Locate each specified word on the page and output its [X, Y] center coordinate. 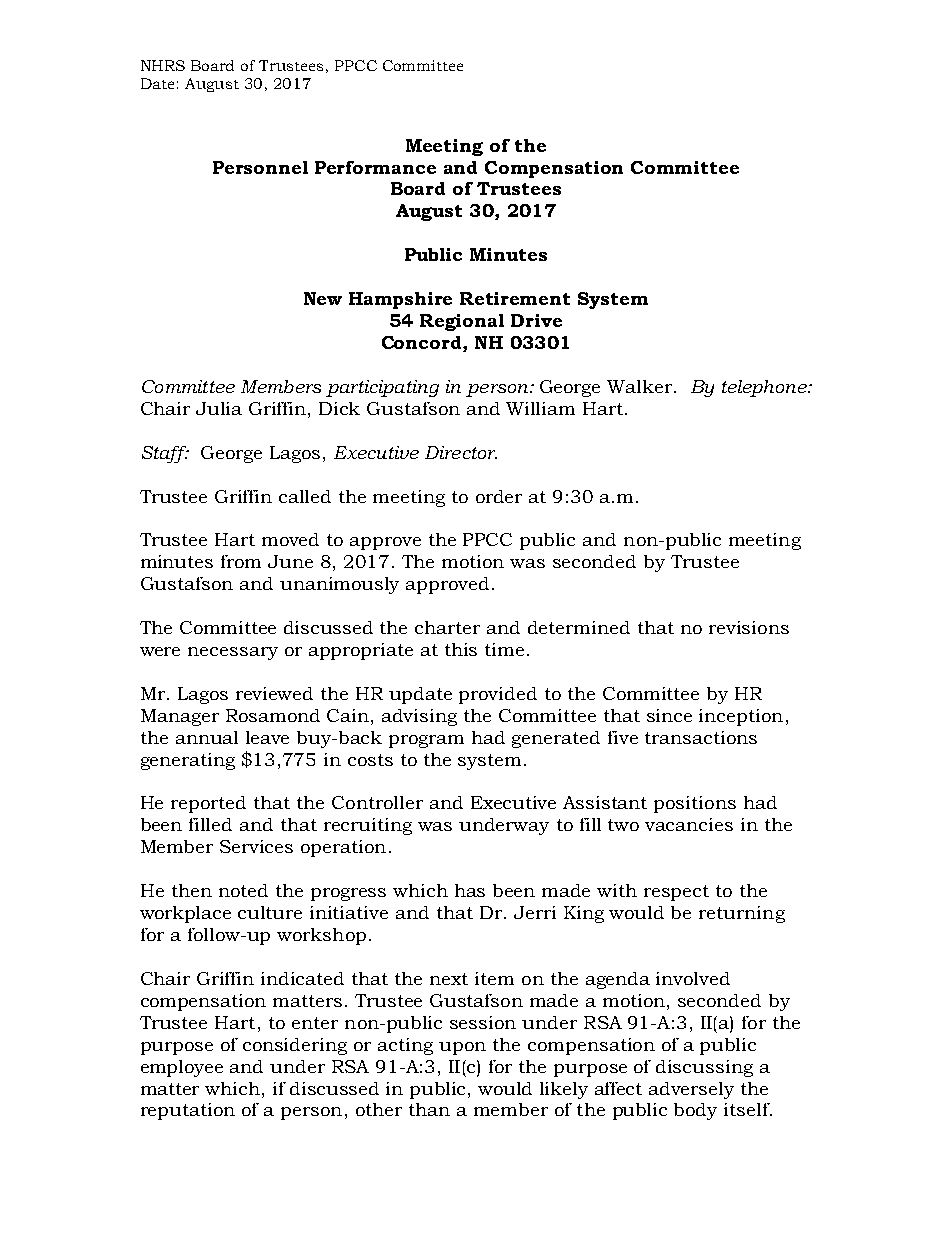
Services [256, 846]
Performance [375, 167]
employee [182, 1068]
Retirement [515, 298]
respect [676, 893]
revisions [749, 627]
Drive [536, 320]
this [461, 649]
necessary [233, 653]
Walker [639, 386]
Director [461, 452]
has [470, 890]
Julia [219, 408]
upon [462, 1048]
